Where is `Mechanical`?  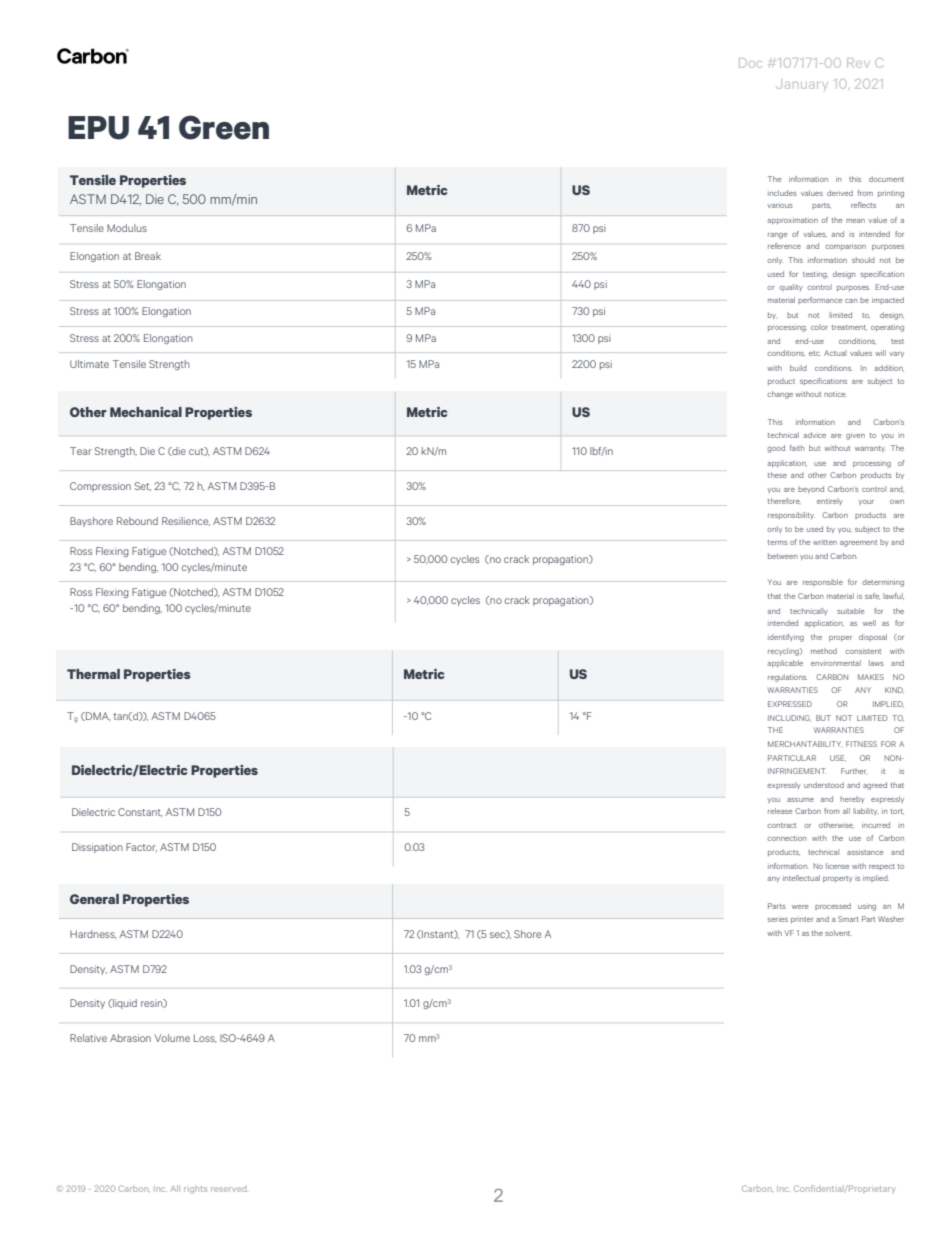 Mechanical is located at coordinates (146, 412).
